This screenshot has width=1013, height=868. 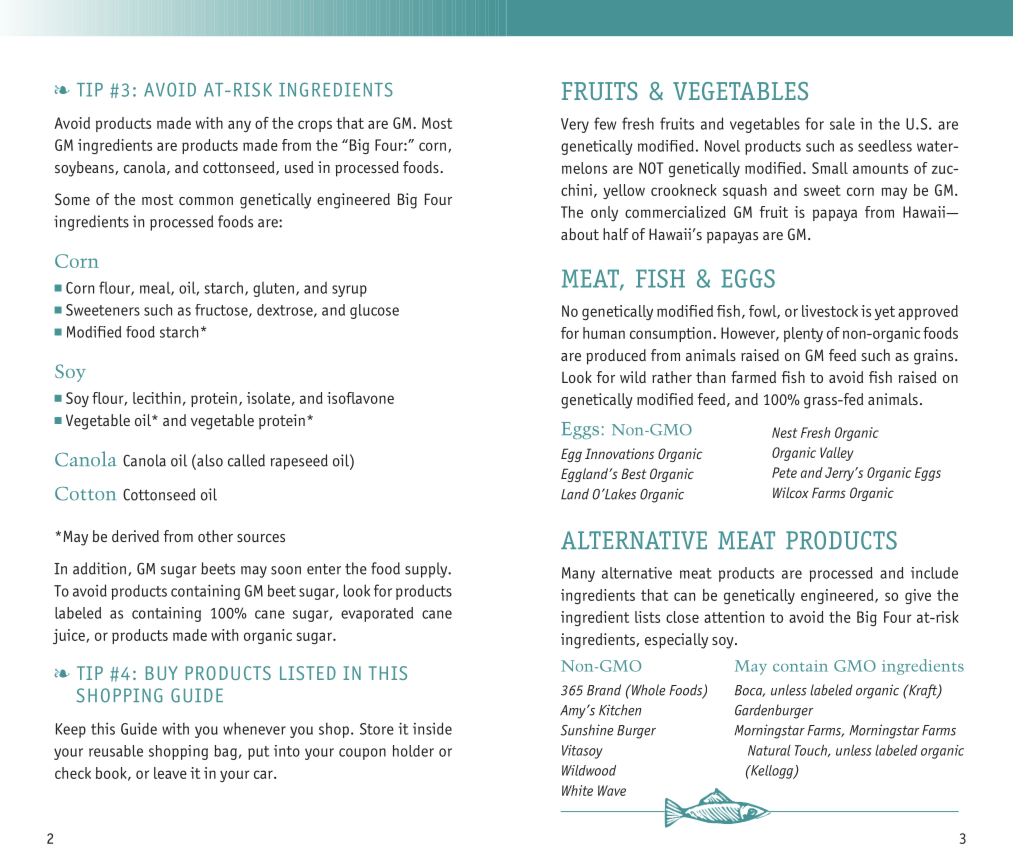 I want to click on sale, so click(x=842, y=123).
